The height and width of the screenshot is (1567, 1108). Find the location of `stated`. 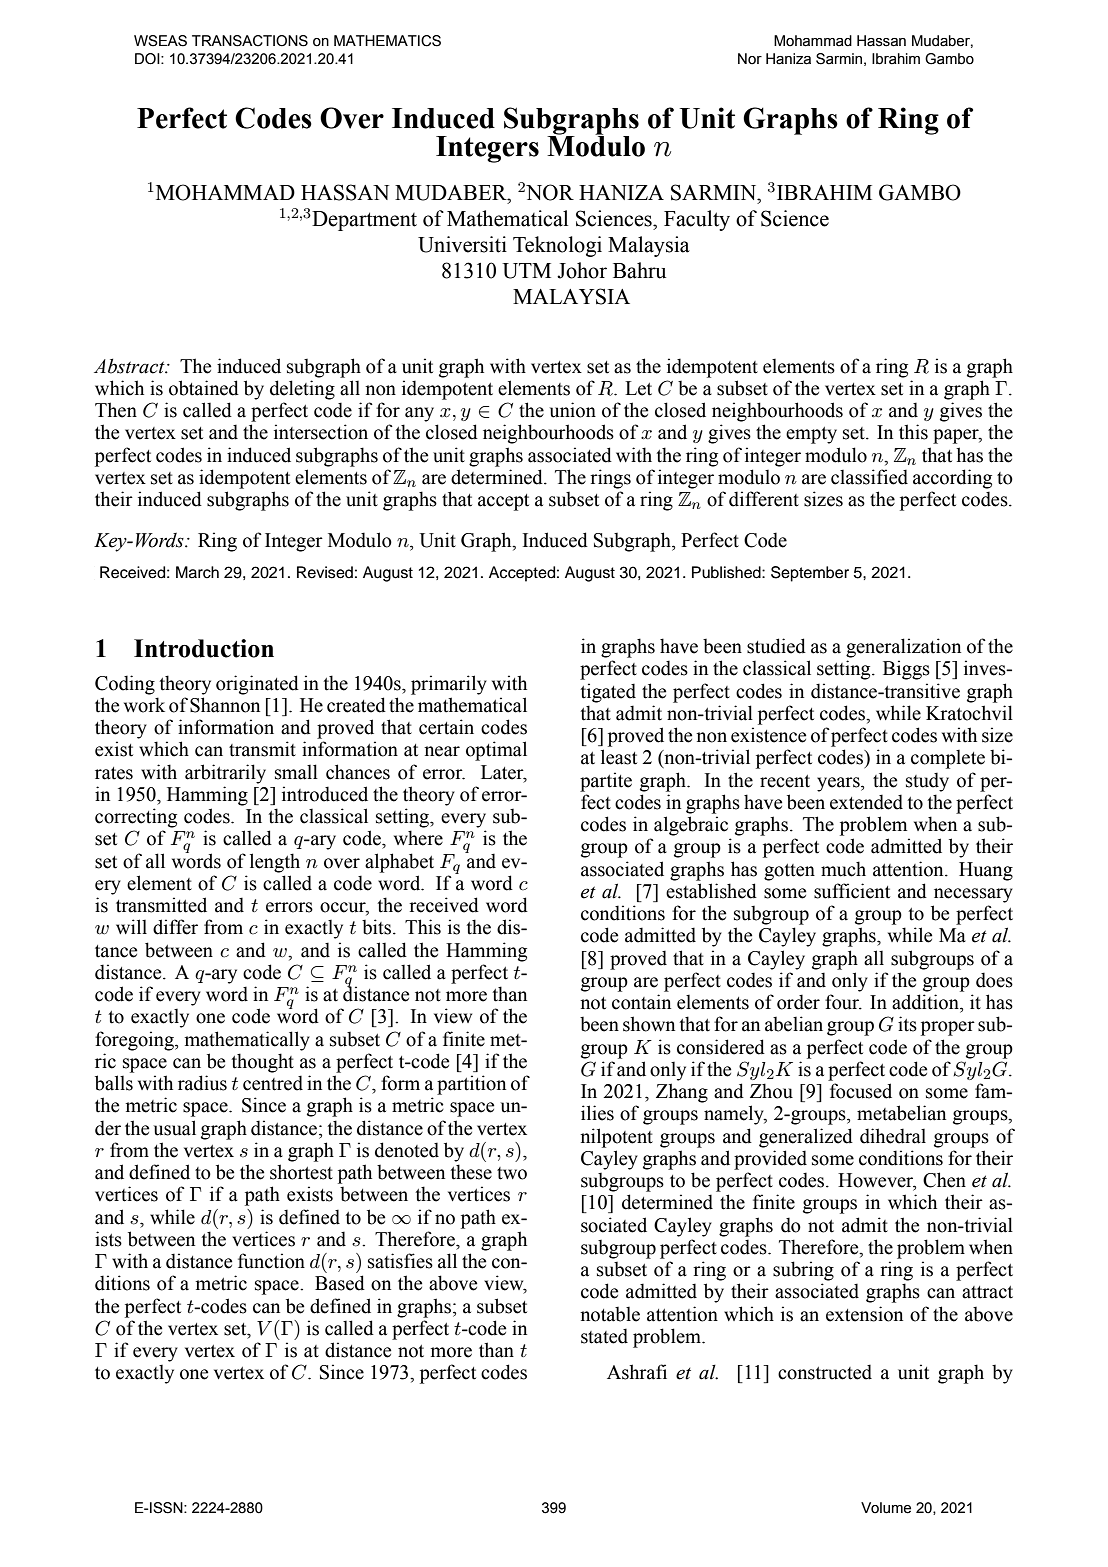

stated is located at coordinates (604, 1336).
